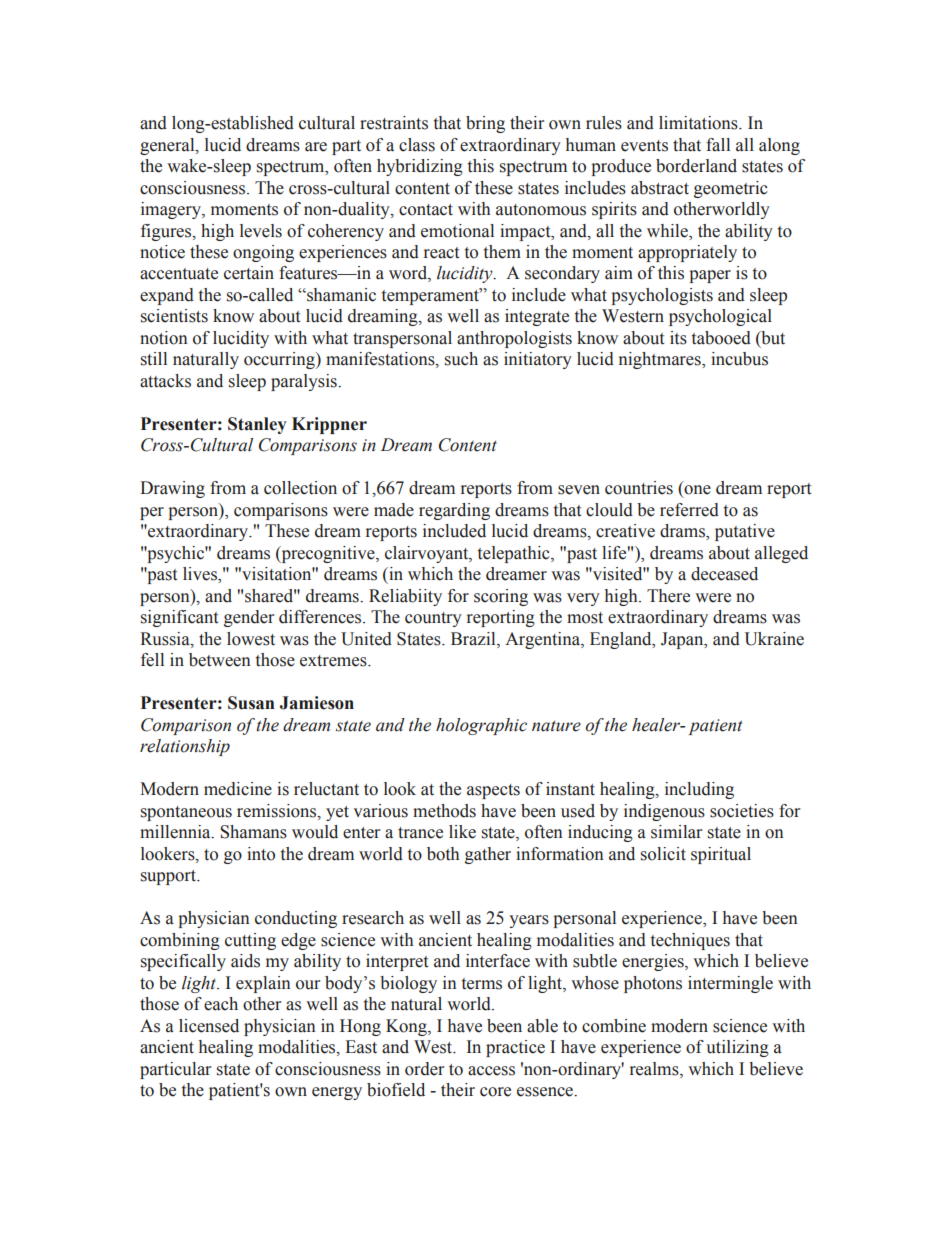 This image has width=952, height=1233. I want to click on There, so click(668, 596).
